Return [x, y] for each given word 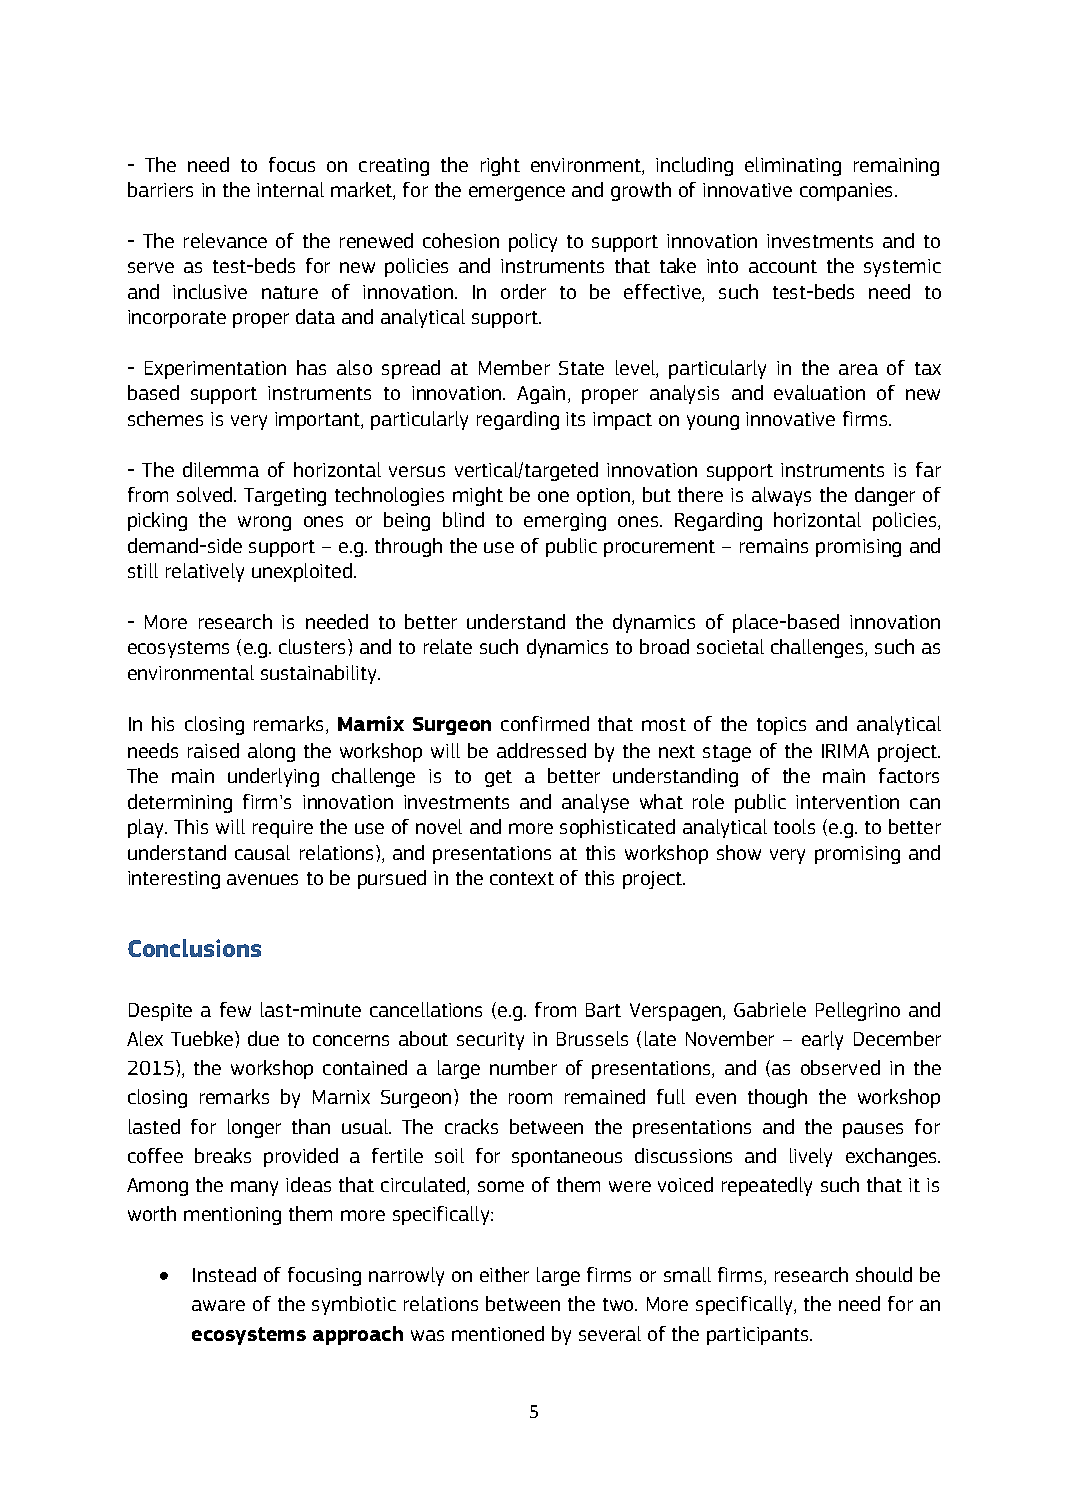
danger [885, 496]
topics [781, 726]
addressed [541, 750]
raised [213, 750]
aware [218, 1305]
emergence [517, 193]
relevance [225, 240]
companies [848, 192]
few [235, 1009]
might [478, 496]
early [822, 1040]
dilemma [221, 469]
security [490, 1041]
